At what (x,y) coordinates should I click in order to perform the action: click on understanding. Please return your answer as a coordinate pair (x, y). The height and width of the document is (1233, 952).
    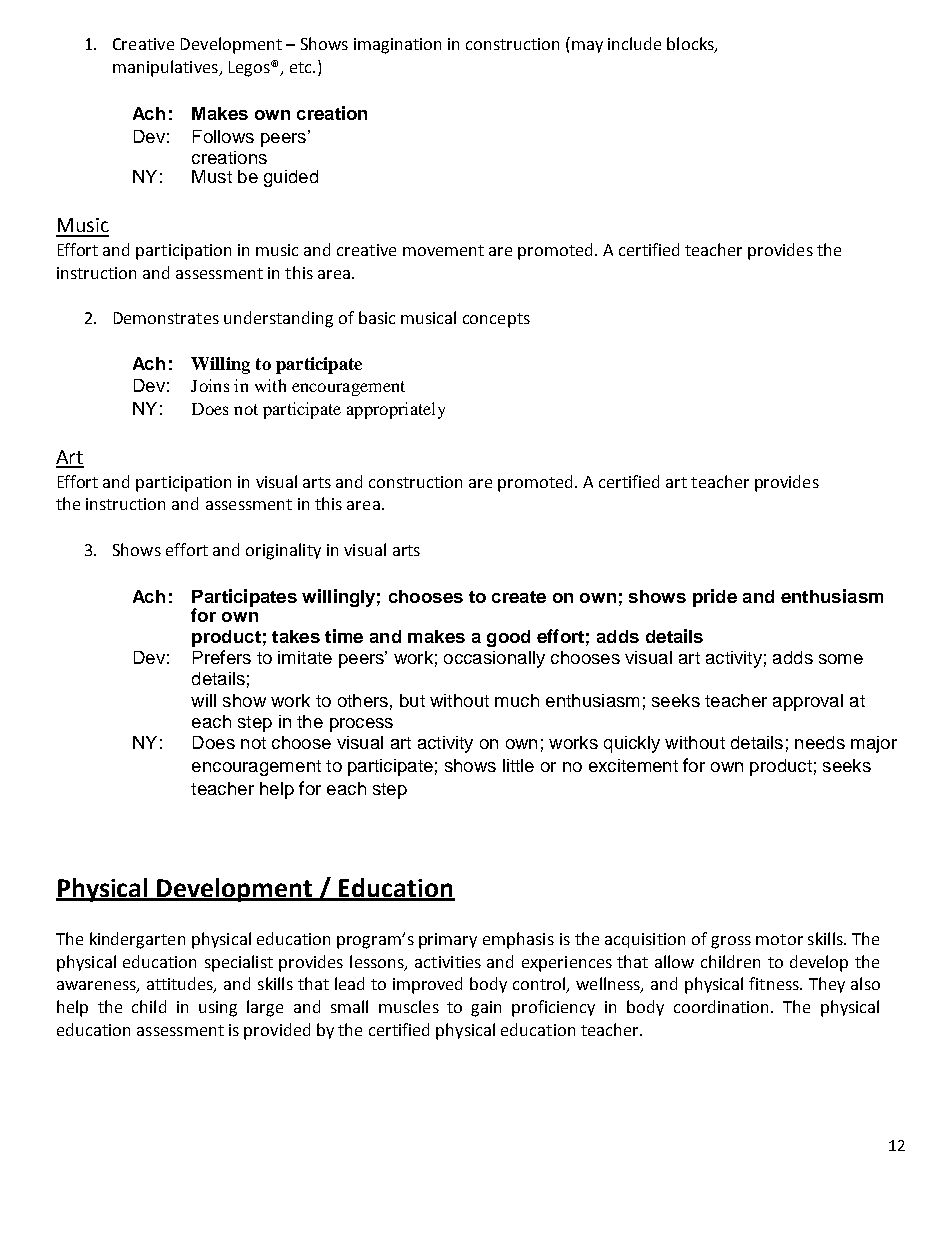
    Looking at the image, I should click on (278, 319).
